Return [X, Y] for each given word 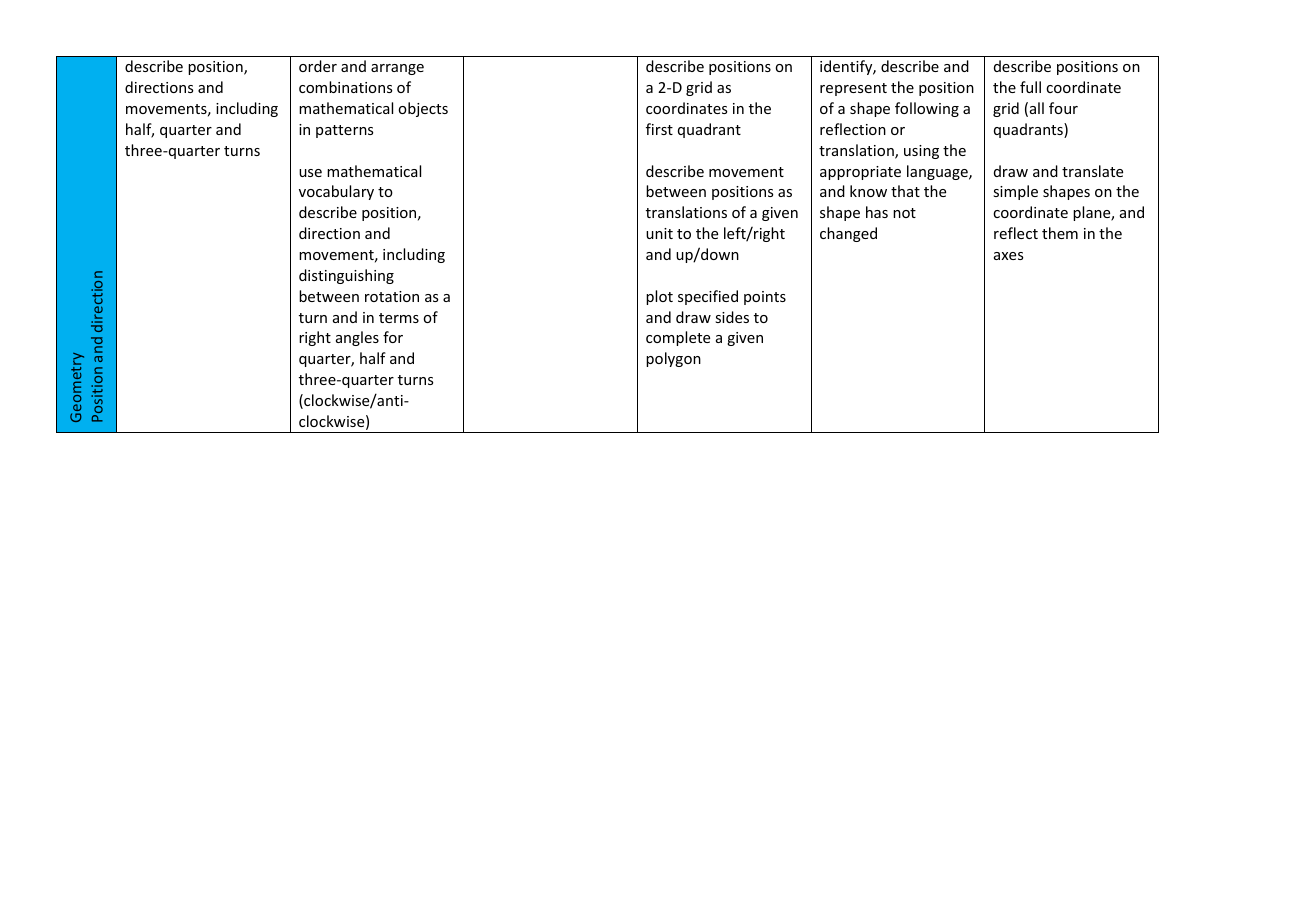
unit [659, 233]
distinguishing [346, 276]
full [1030, 87]
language [938, 172]
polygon [673, 359]
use [310, 173]
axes [1008, 256]
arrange [397, 69]
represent [853, 89]
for [393, 337]
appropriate [860, 173]
